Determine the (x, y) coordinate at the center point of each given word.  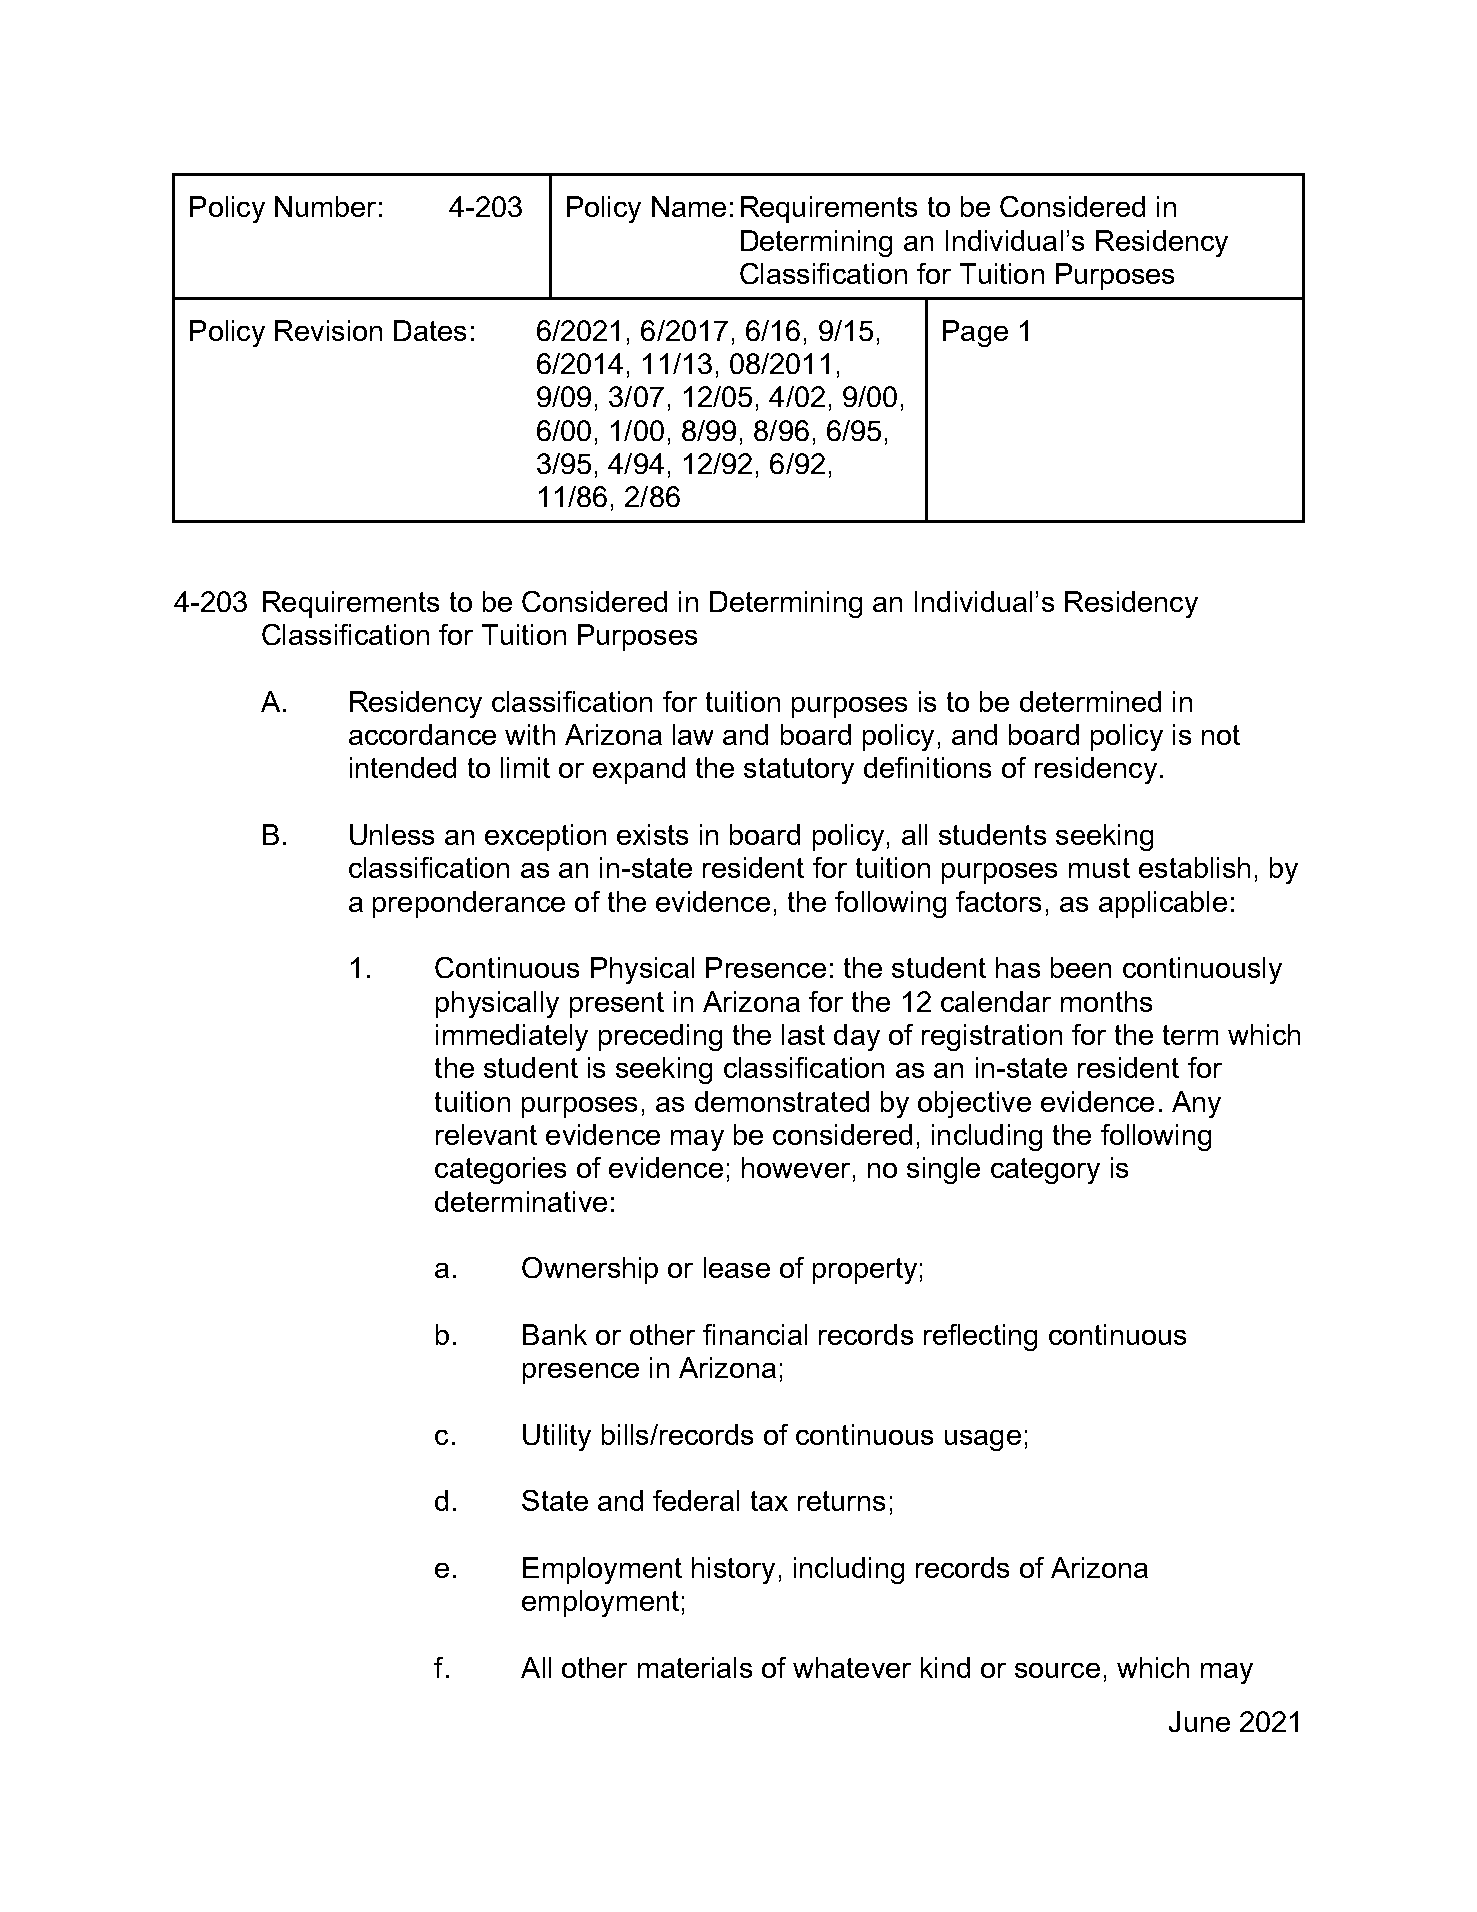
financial (755, 1334)
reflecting (980, 1337)
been (1081, 967)
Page (975, 333)
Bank (555, 1334)
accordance (422, 734)
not (1221, 735)
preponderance (469, 904)
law (693, 734)
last (803, 1034)
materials (695, 1667)
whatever (852, 1667)
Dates (430, 330)
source (1057, 1670)
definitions (927, 767)
